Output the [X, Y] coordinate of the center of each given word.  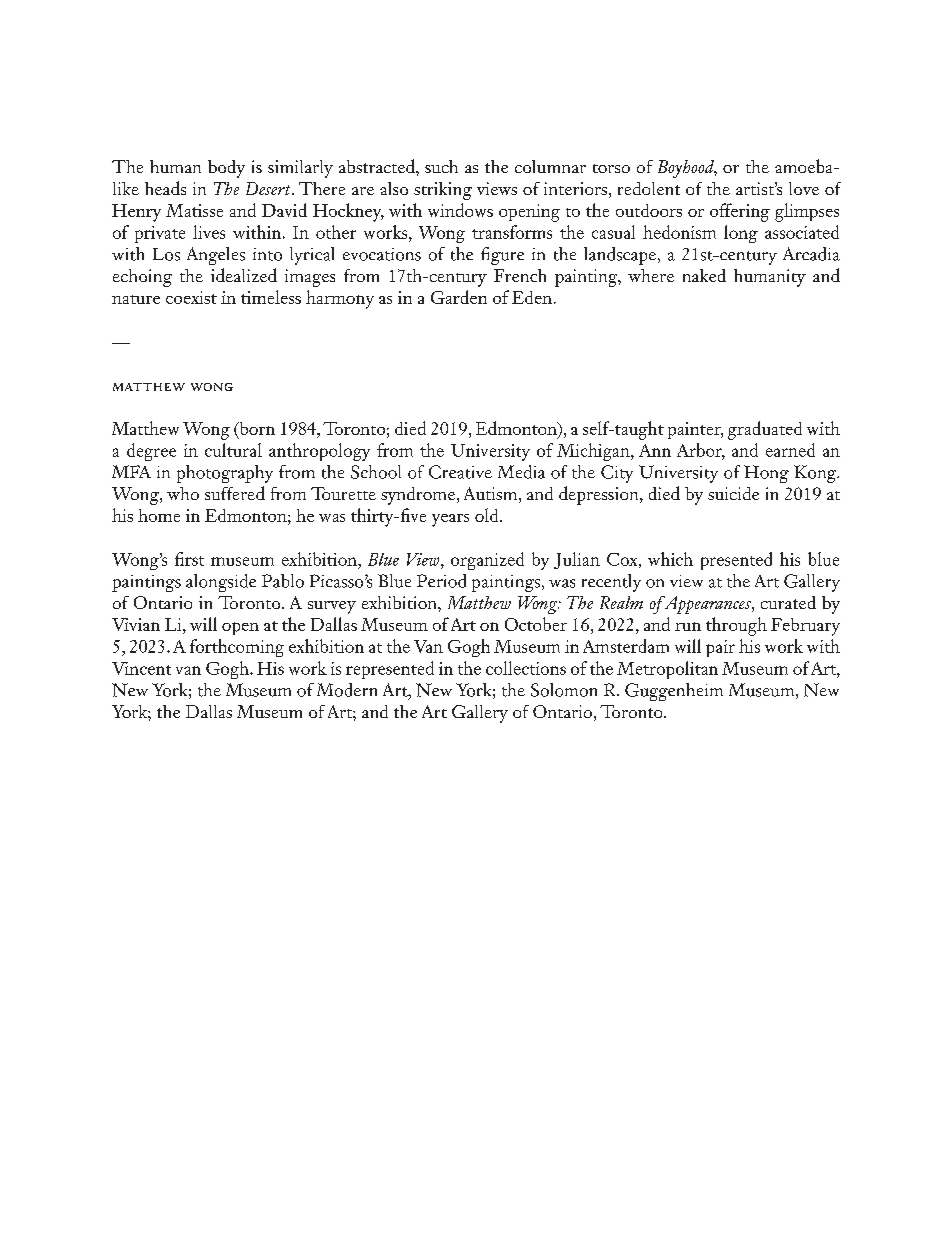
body [226, 169]
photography [225, 474]
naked [704, 275]
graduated [765, 430]
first [189, 559]
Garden [459, 297]
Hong [766, 474]
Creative [460, 472]
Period [441, 581]
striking [443, 191]
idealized [244, 275]
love [804, 188]
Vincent [141, 668]
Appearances [707, 605]
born [256, 429]
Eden [532, 297]
